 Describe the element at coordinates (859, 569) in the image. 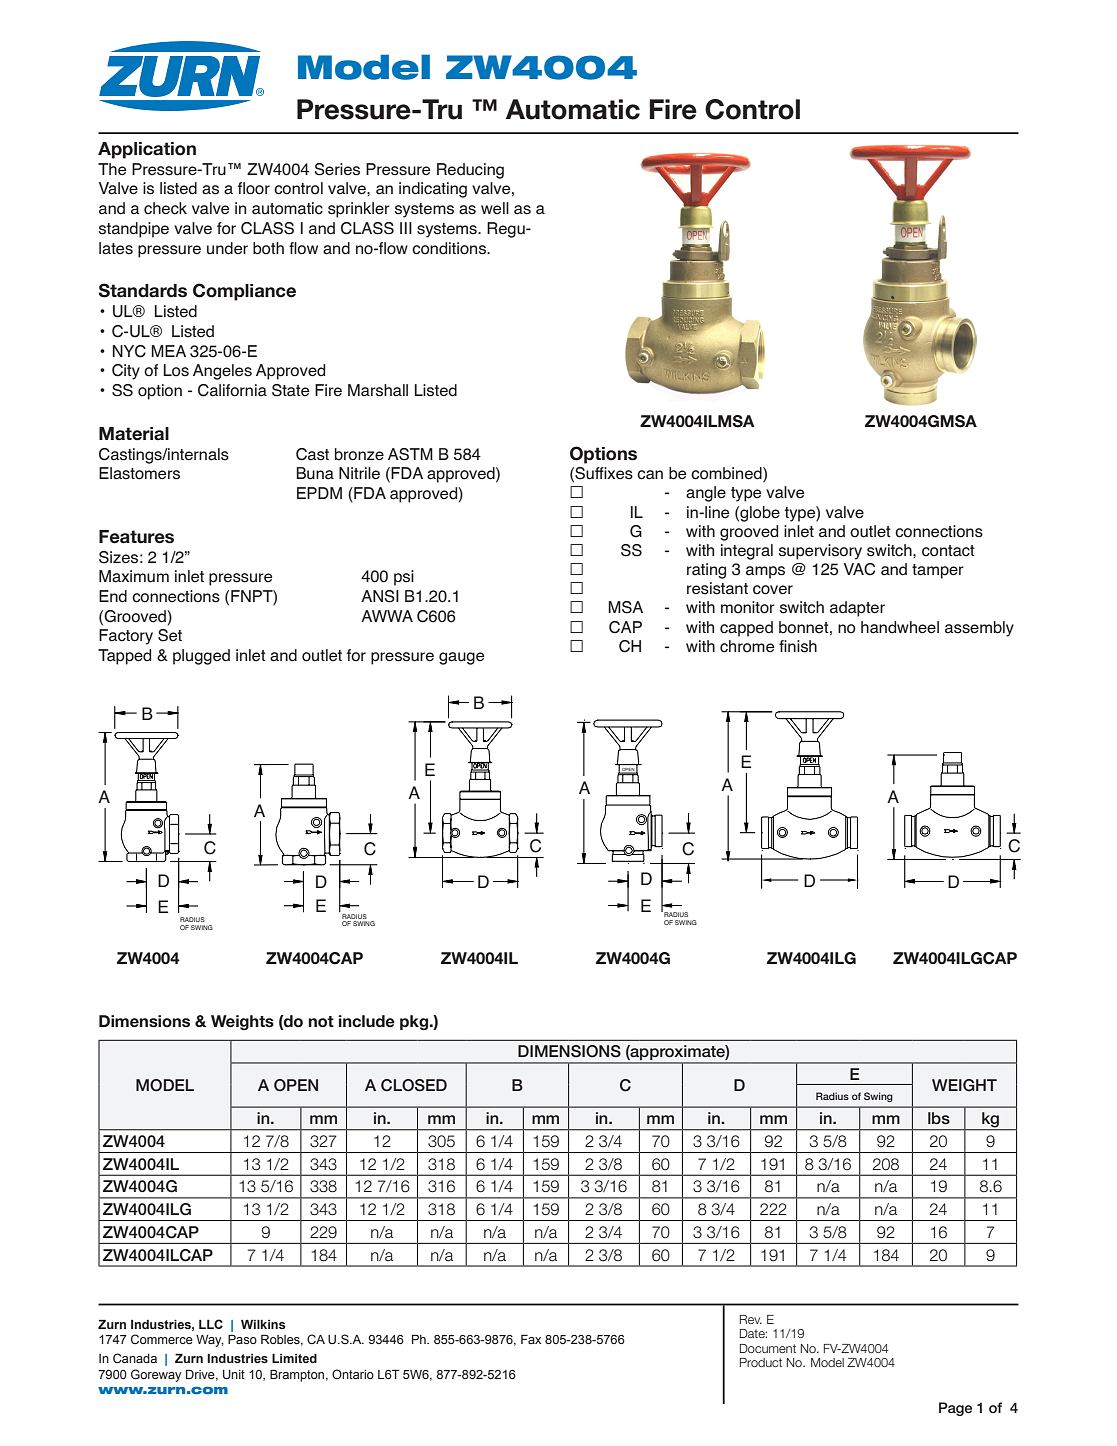

I see `VAC` at that location.
